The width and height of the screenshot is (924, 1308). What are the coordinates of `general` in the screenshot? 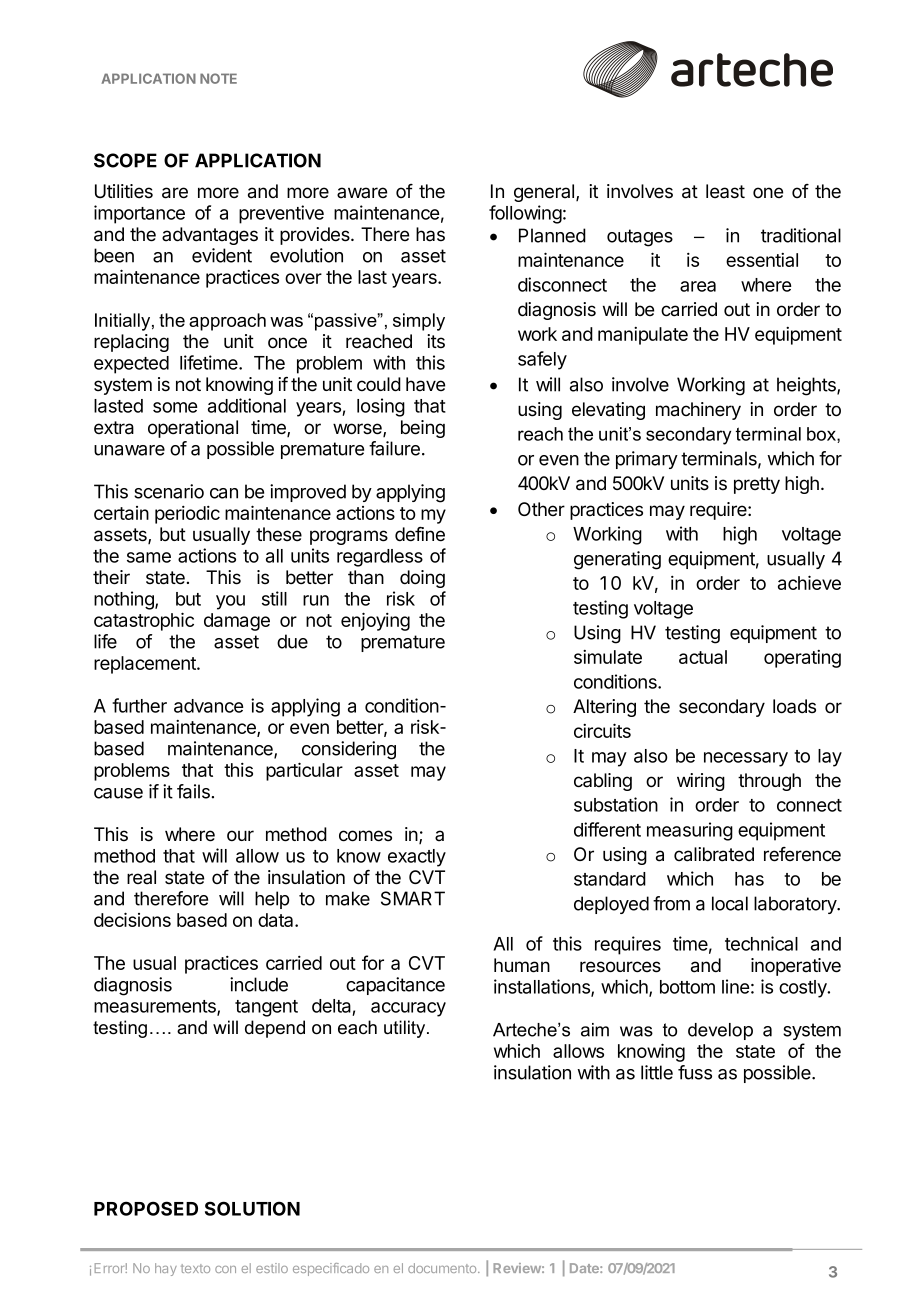 It's located at (545, 193).
